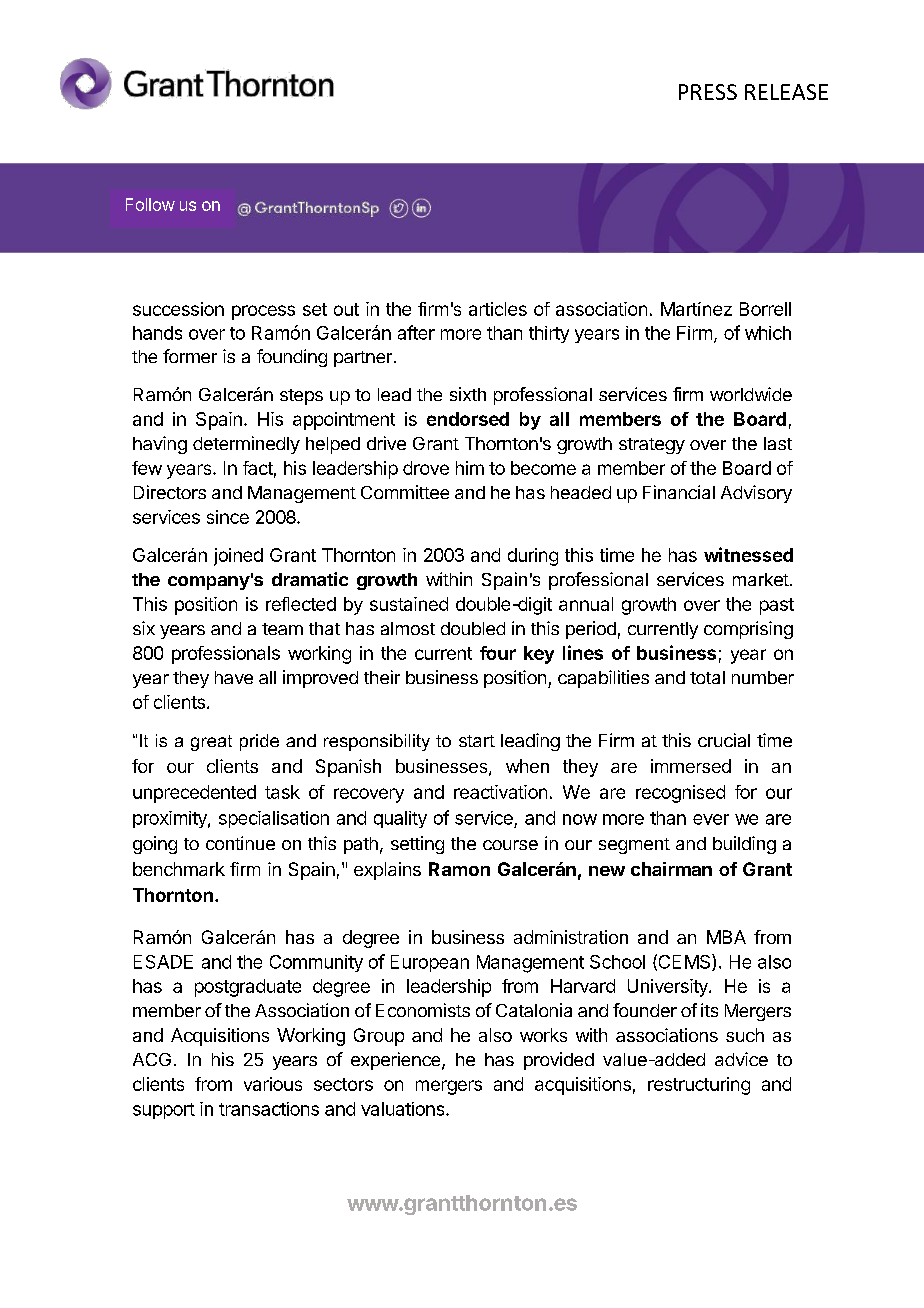 This image has width=924, height=1308. Describe the element at coordinates (240, 843) in the image. I see `continue` at that location.
